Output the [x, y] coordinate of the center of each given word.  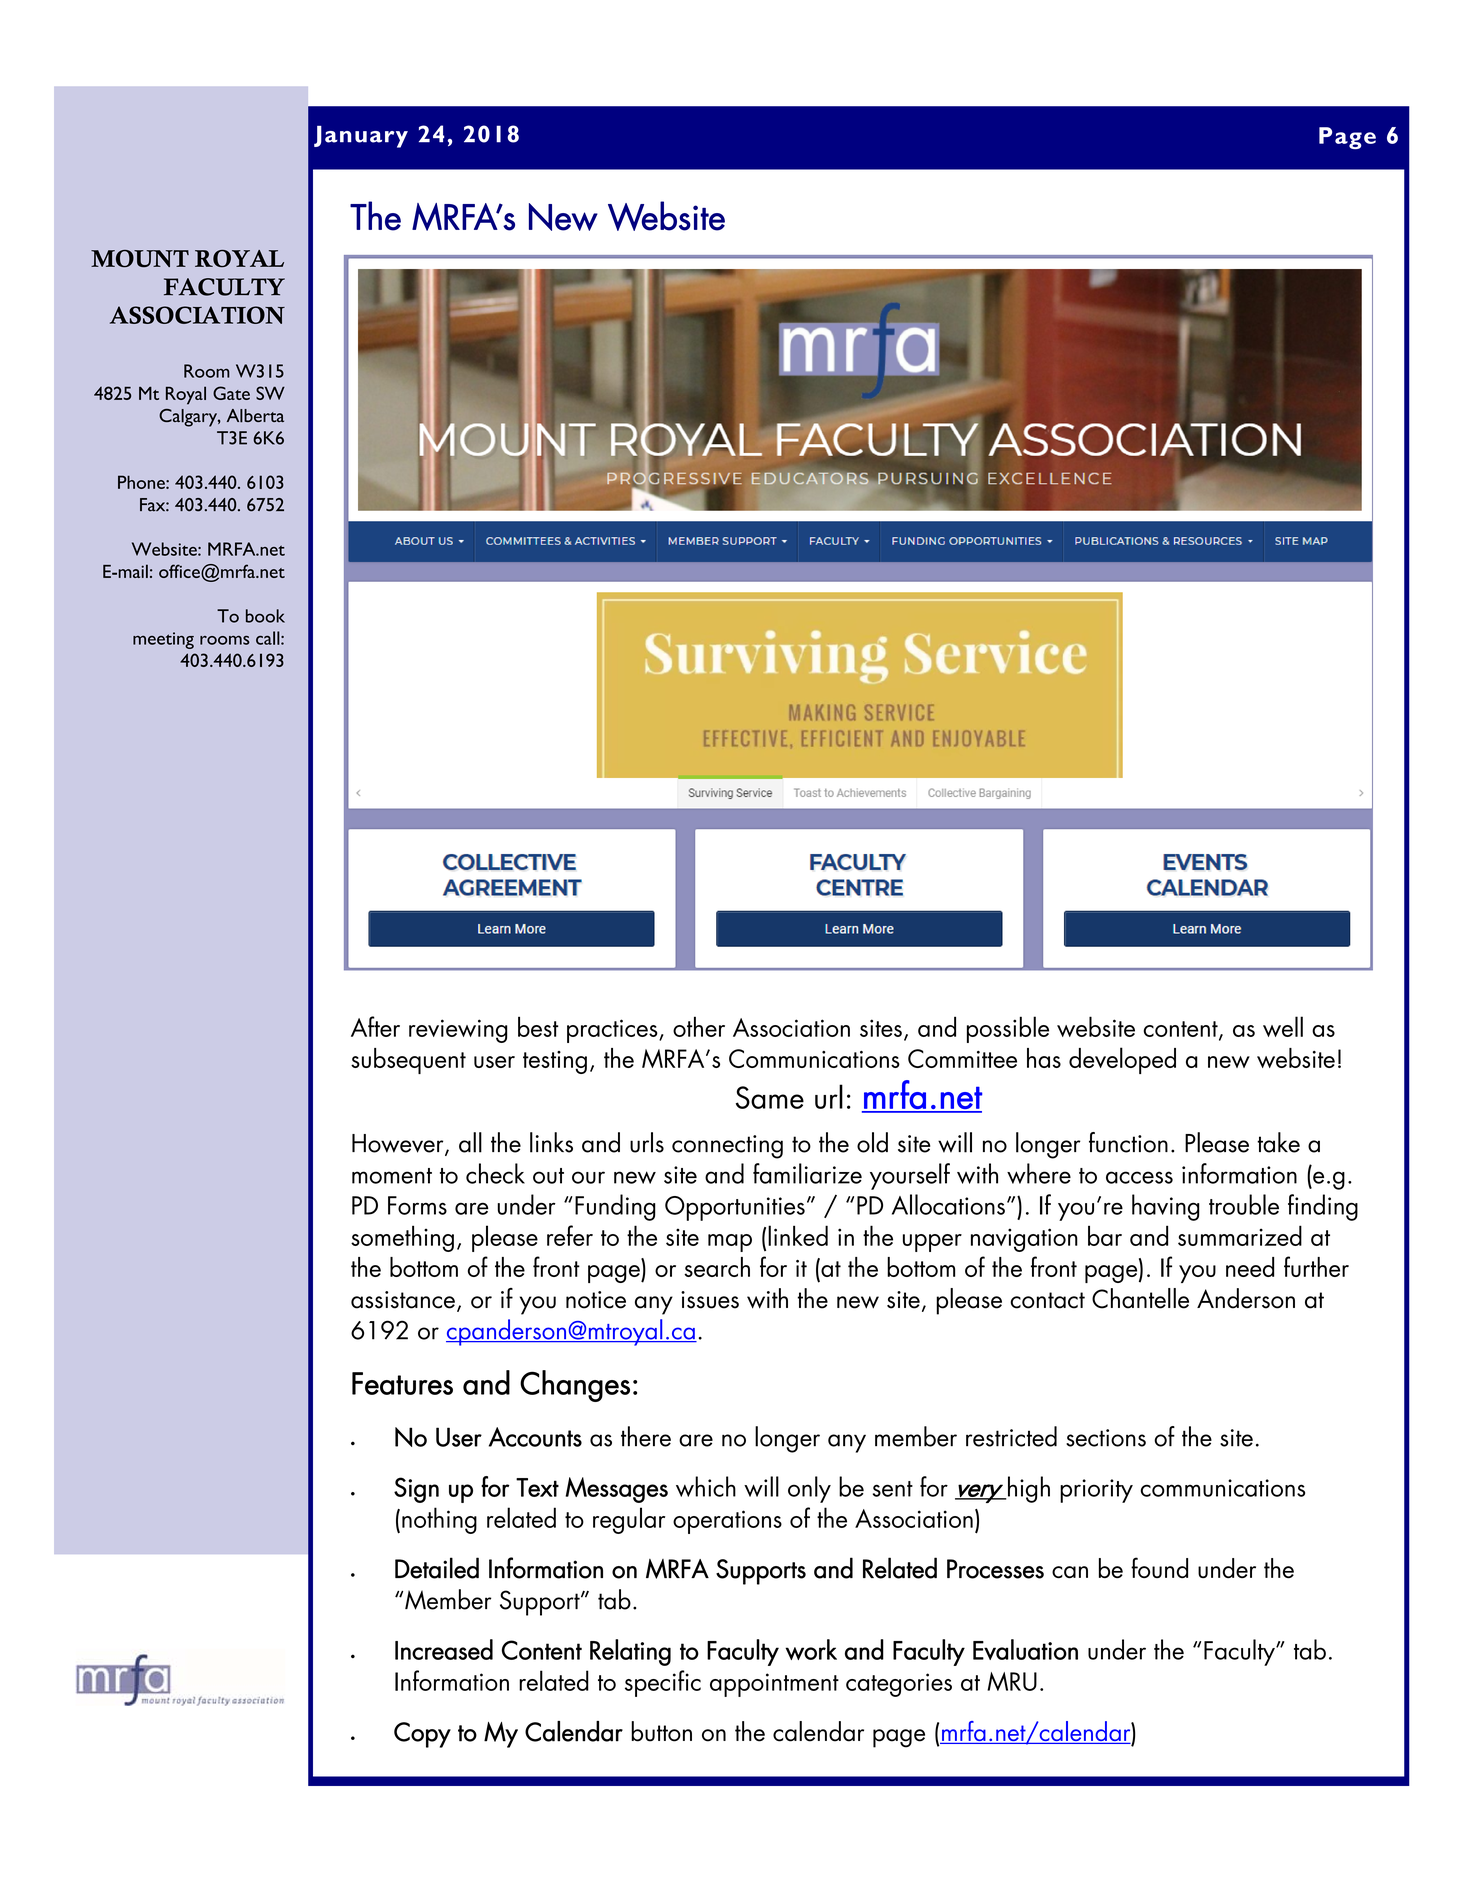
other [699, 1026]
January [361, 137]
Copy [422, 1735]
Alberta [255, 416]
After [375, 1026]
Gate [231, 393]
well [1283, 1026]
